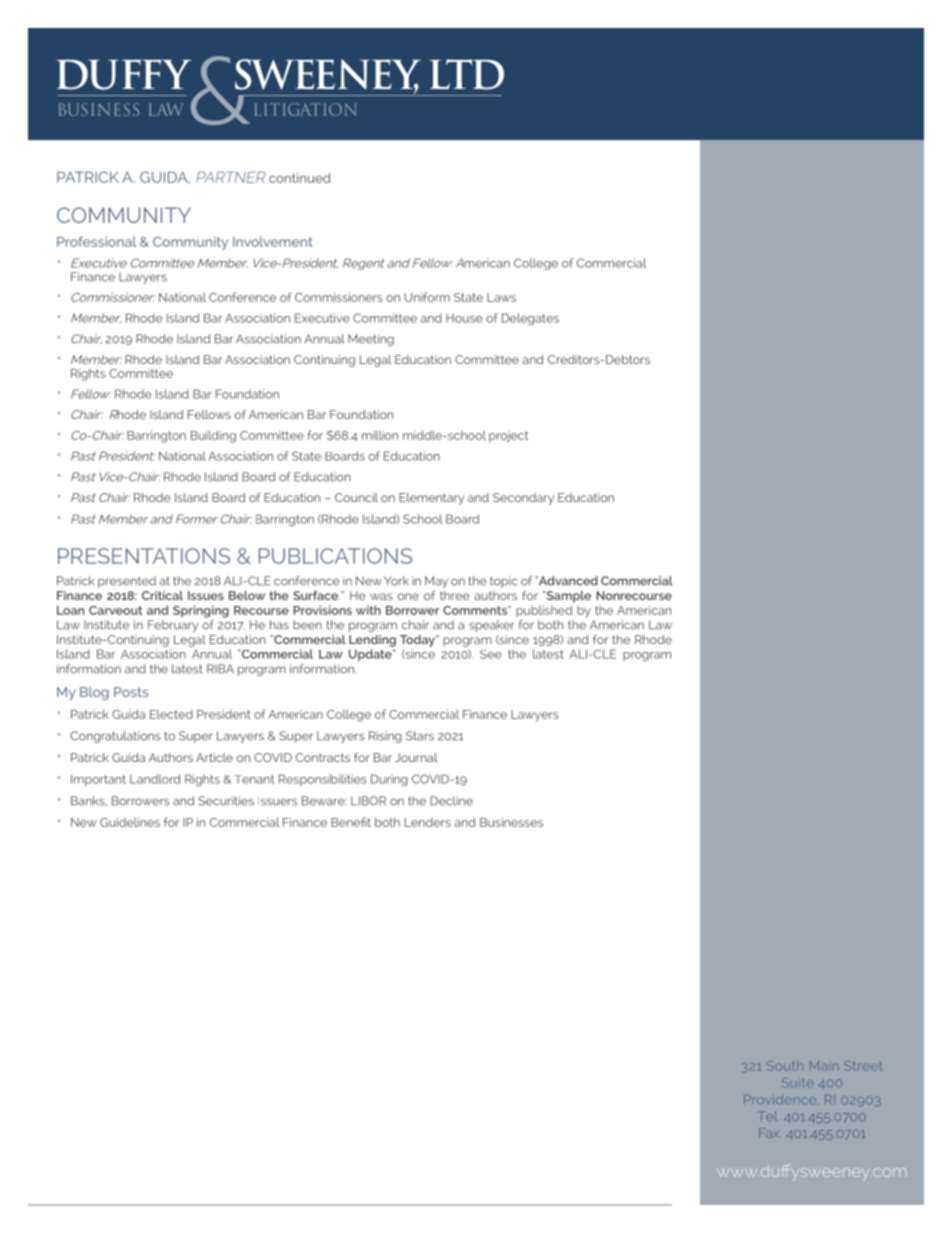 Image resolution: width=952 pixels, height=1233 pixels. Describe the element at coordinates (530, 319) in the image. I see `Delegates` at that location.
